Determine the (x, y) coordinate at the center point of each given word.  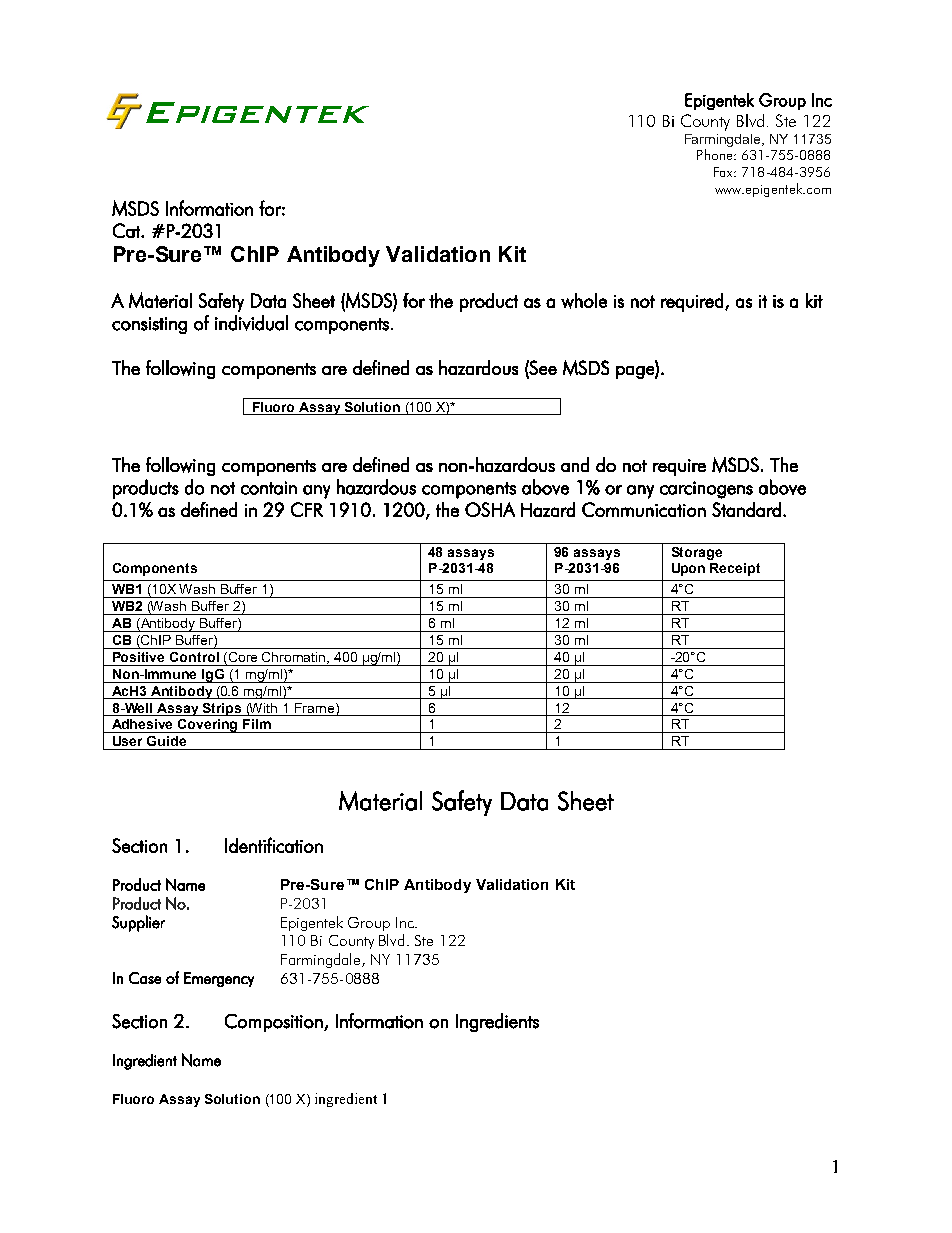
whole (584, 301)
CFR (307, 509)
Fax (724, 172)
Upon (688, 569)
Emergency (219, 979)
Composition (275, 1023)
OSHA (490, 509)
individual (251, 323)
